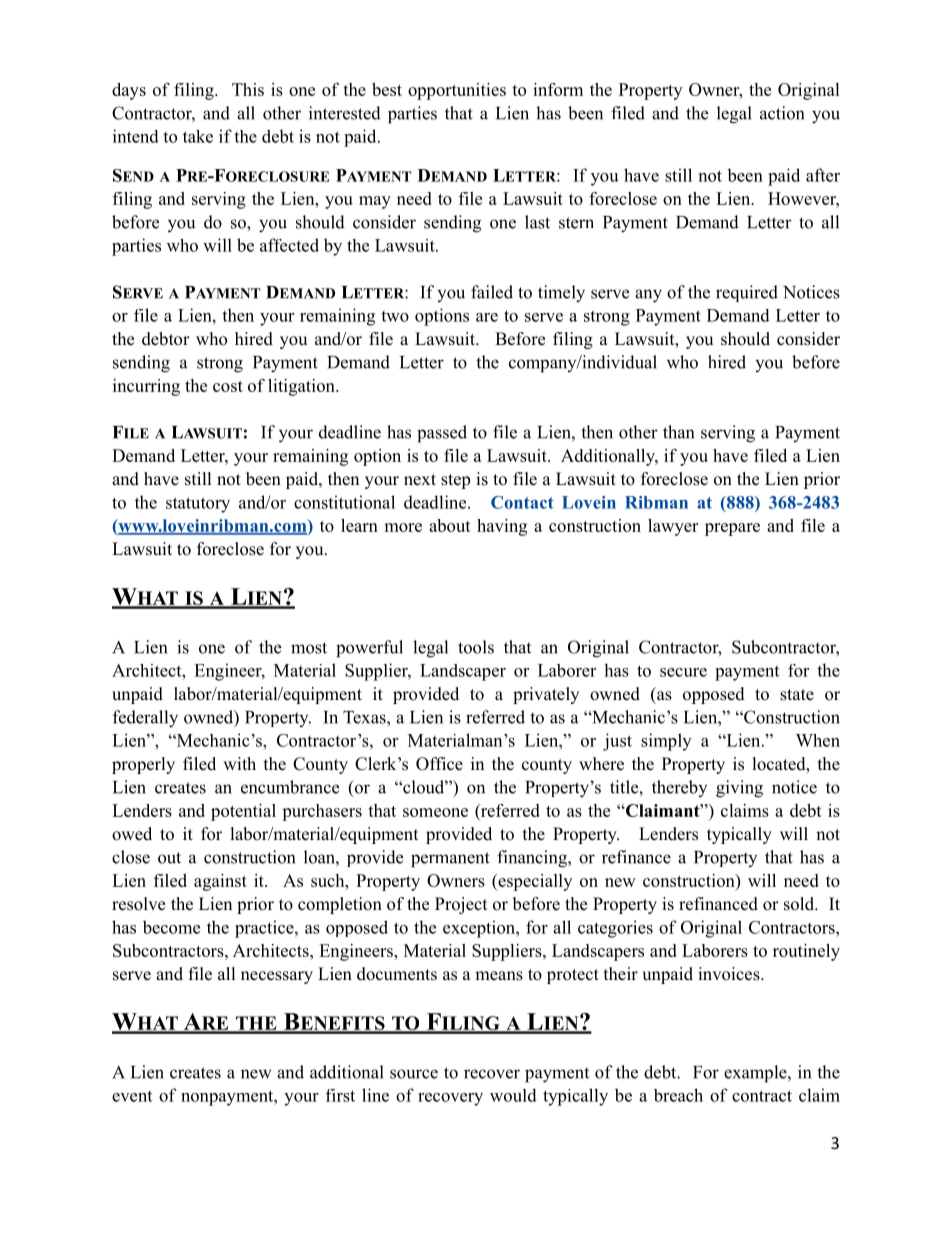  Describe the element at coordinates (732, 529) in the image. I see `prepare` at that location.
